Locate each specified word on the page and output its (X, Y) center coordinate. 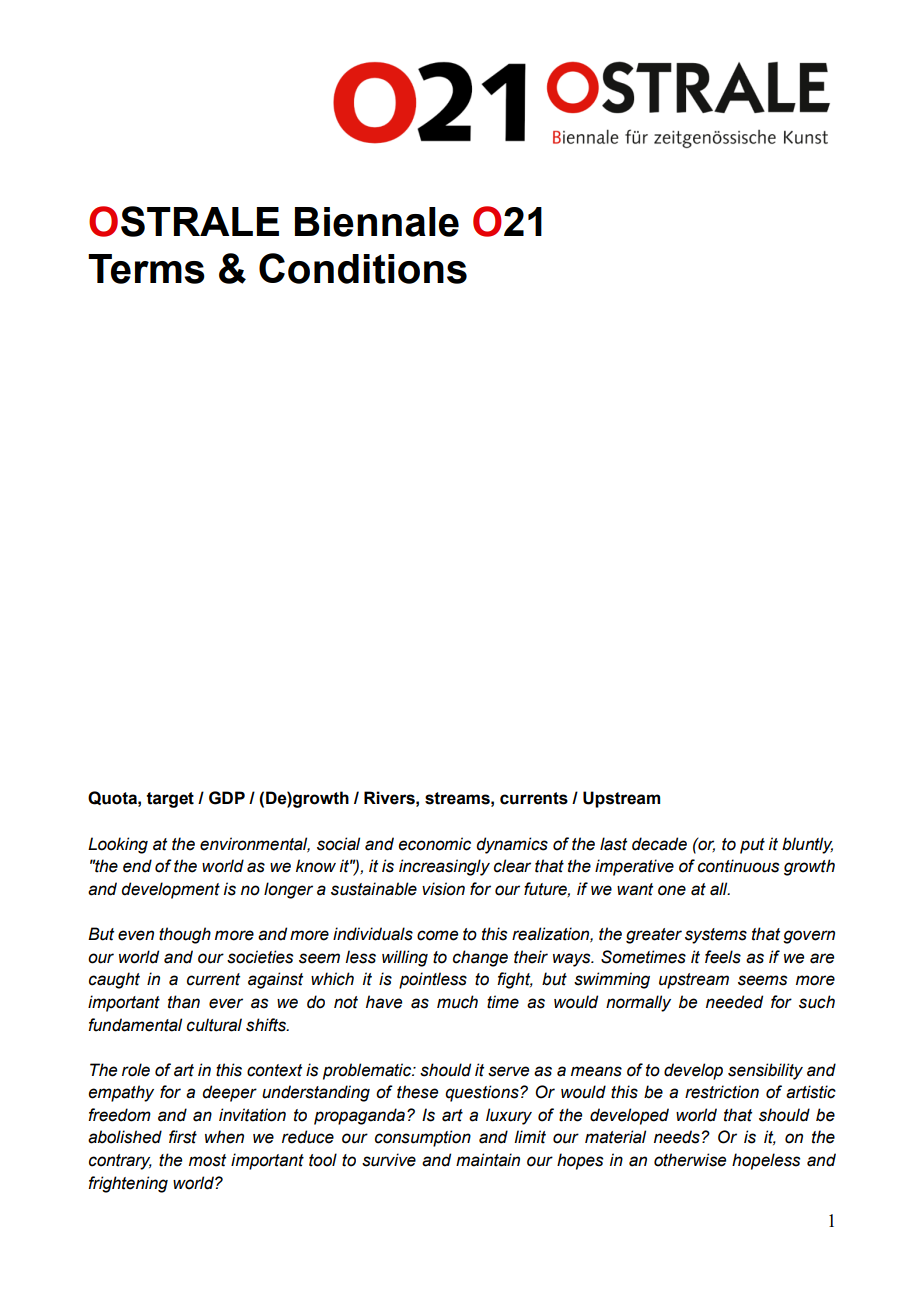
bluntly (807, 845)
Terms (146, 269)
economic (434, 844)
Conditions (363, 268)
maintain (488, 1160)
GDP (227, 798)
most (207, 1160)
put (752, 846)
